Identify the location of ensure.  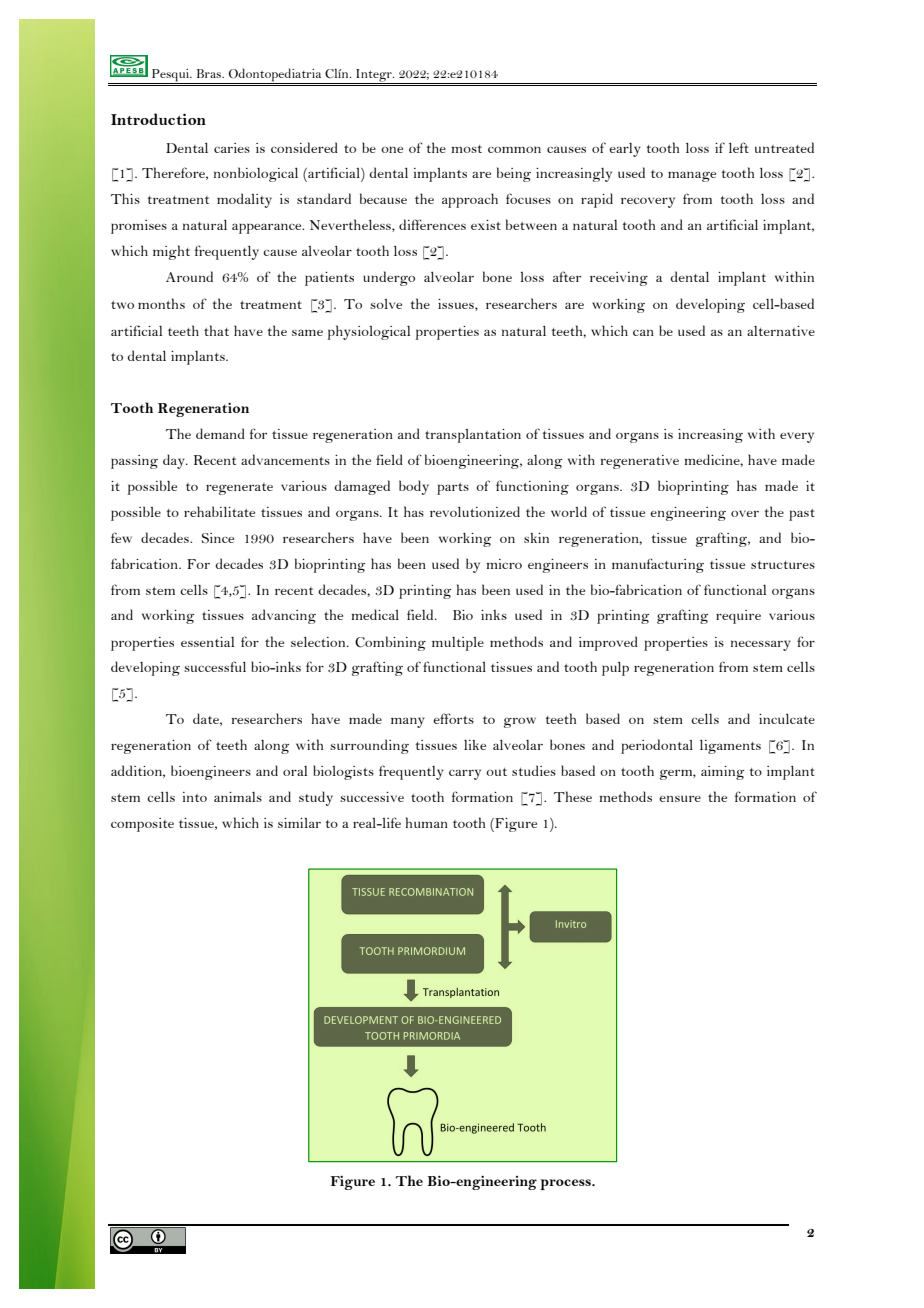
(680, 798).
